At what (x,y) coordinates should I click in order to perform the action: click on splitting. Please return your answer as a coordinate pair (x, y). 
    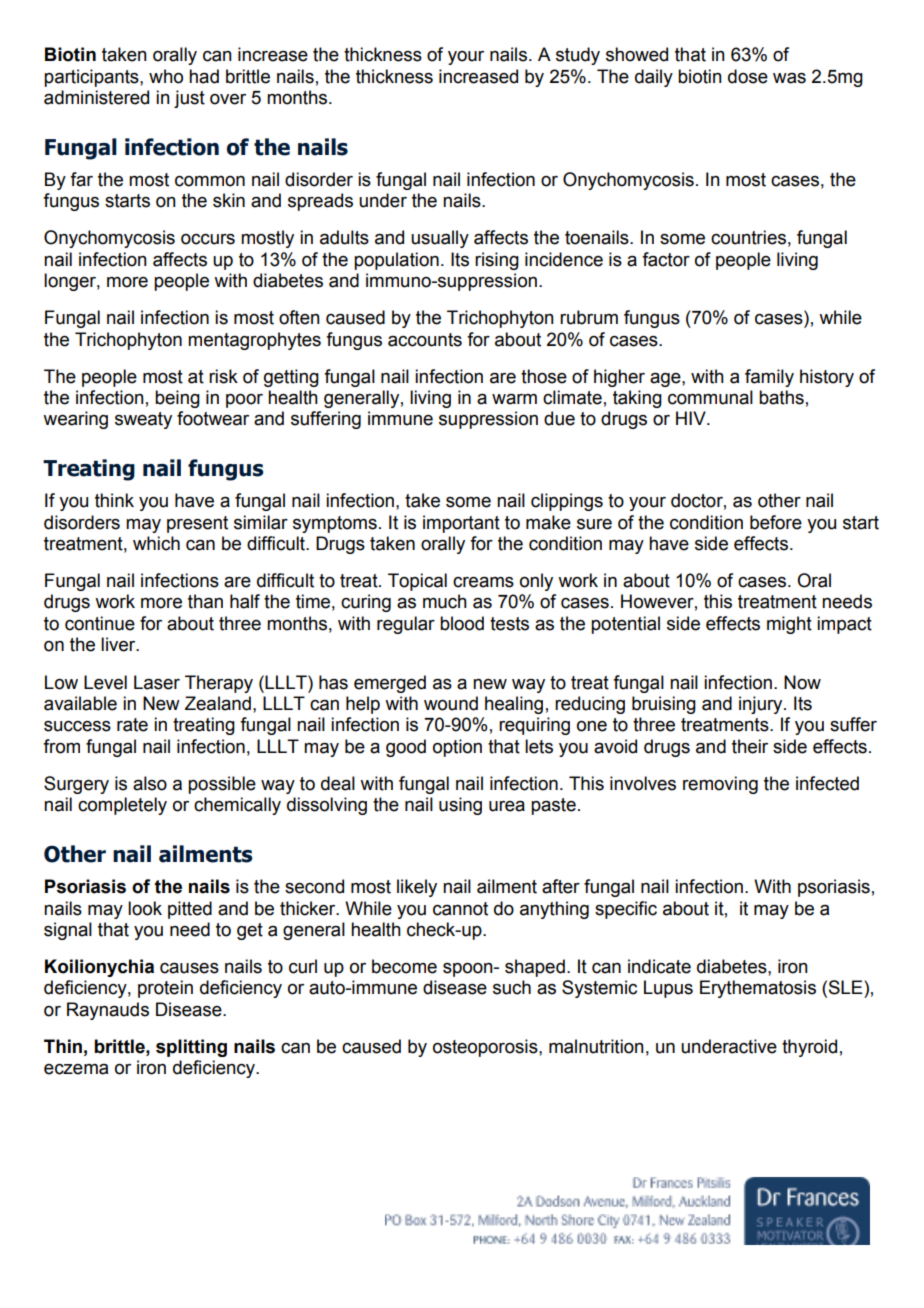
    Looking at the image, I should click on (191, 1048).
